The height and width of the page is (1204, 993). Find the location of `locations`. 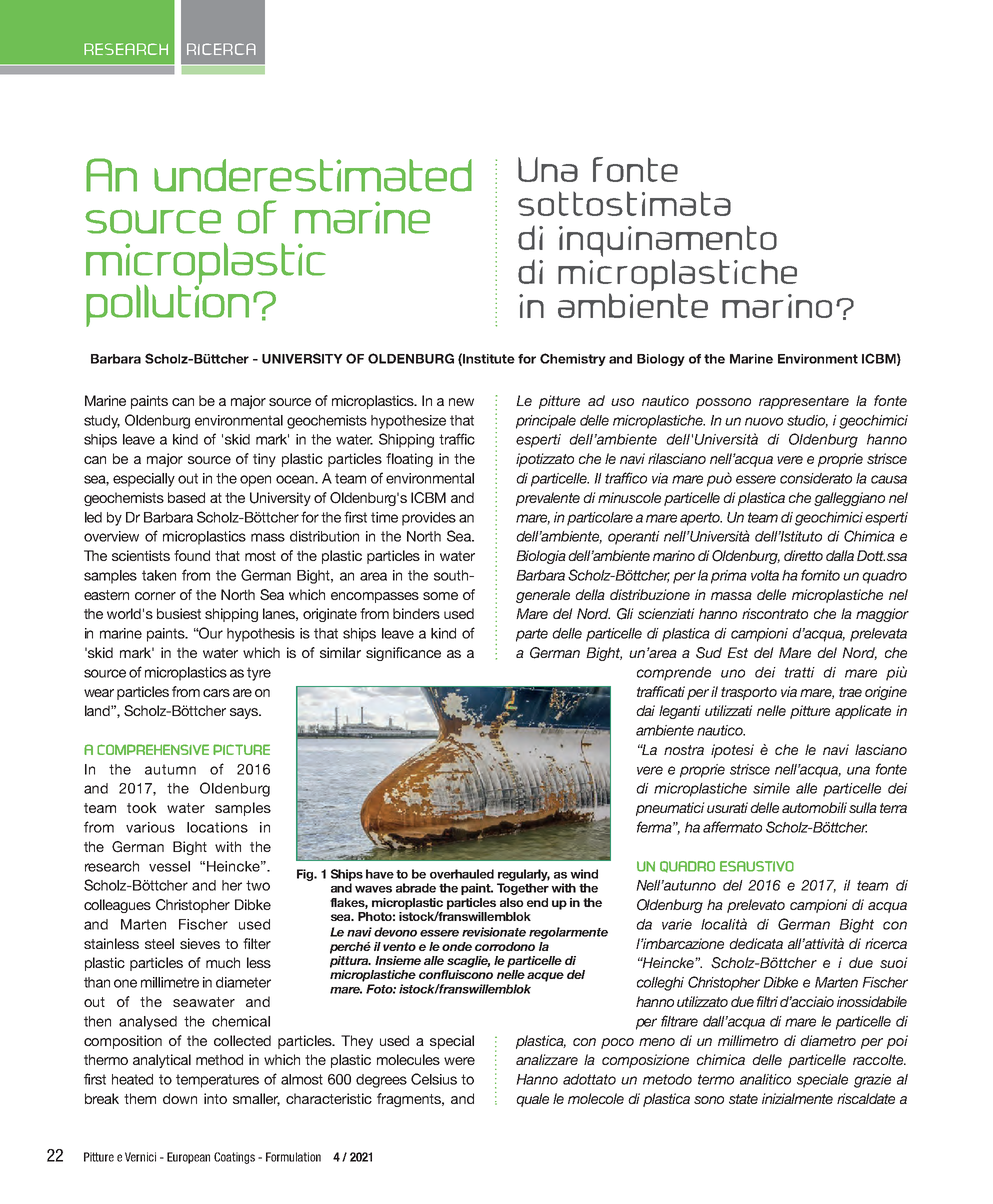

locations is located at coordinates (217, 827).
